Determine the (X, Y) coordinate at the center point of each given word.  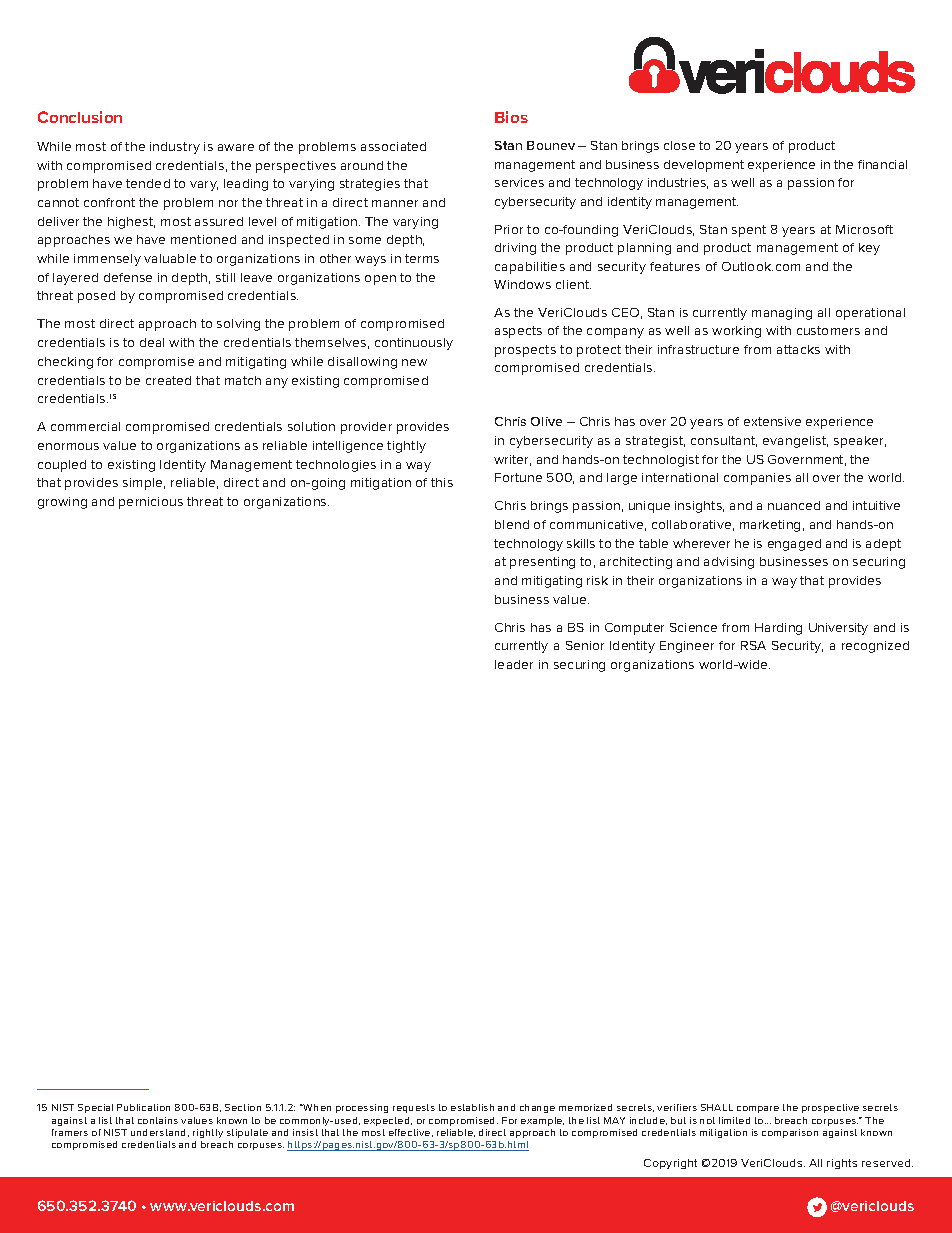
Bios (511, 117)
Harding (778, 629)
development (704, 166)
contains (158, 1120)
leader (514, 664)
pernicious (151, 503)
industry (175, 148)
